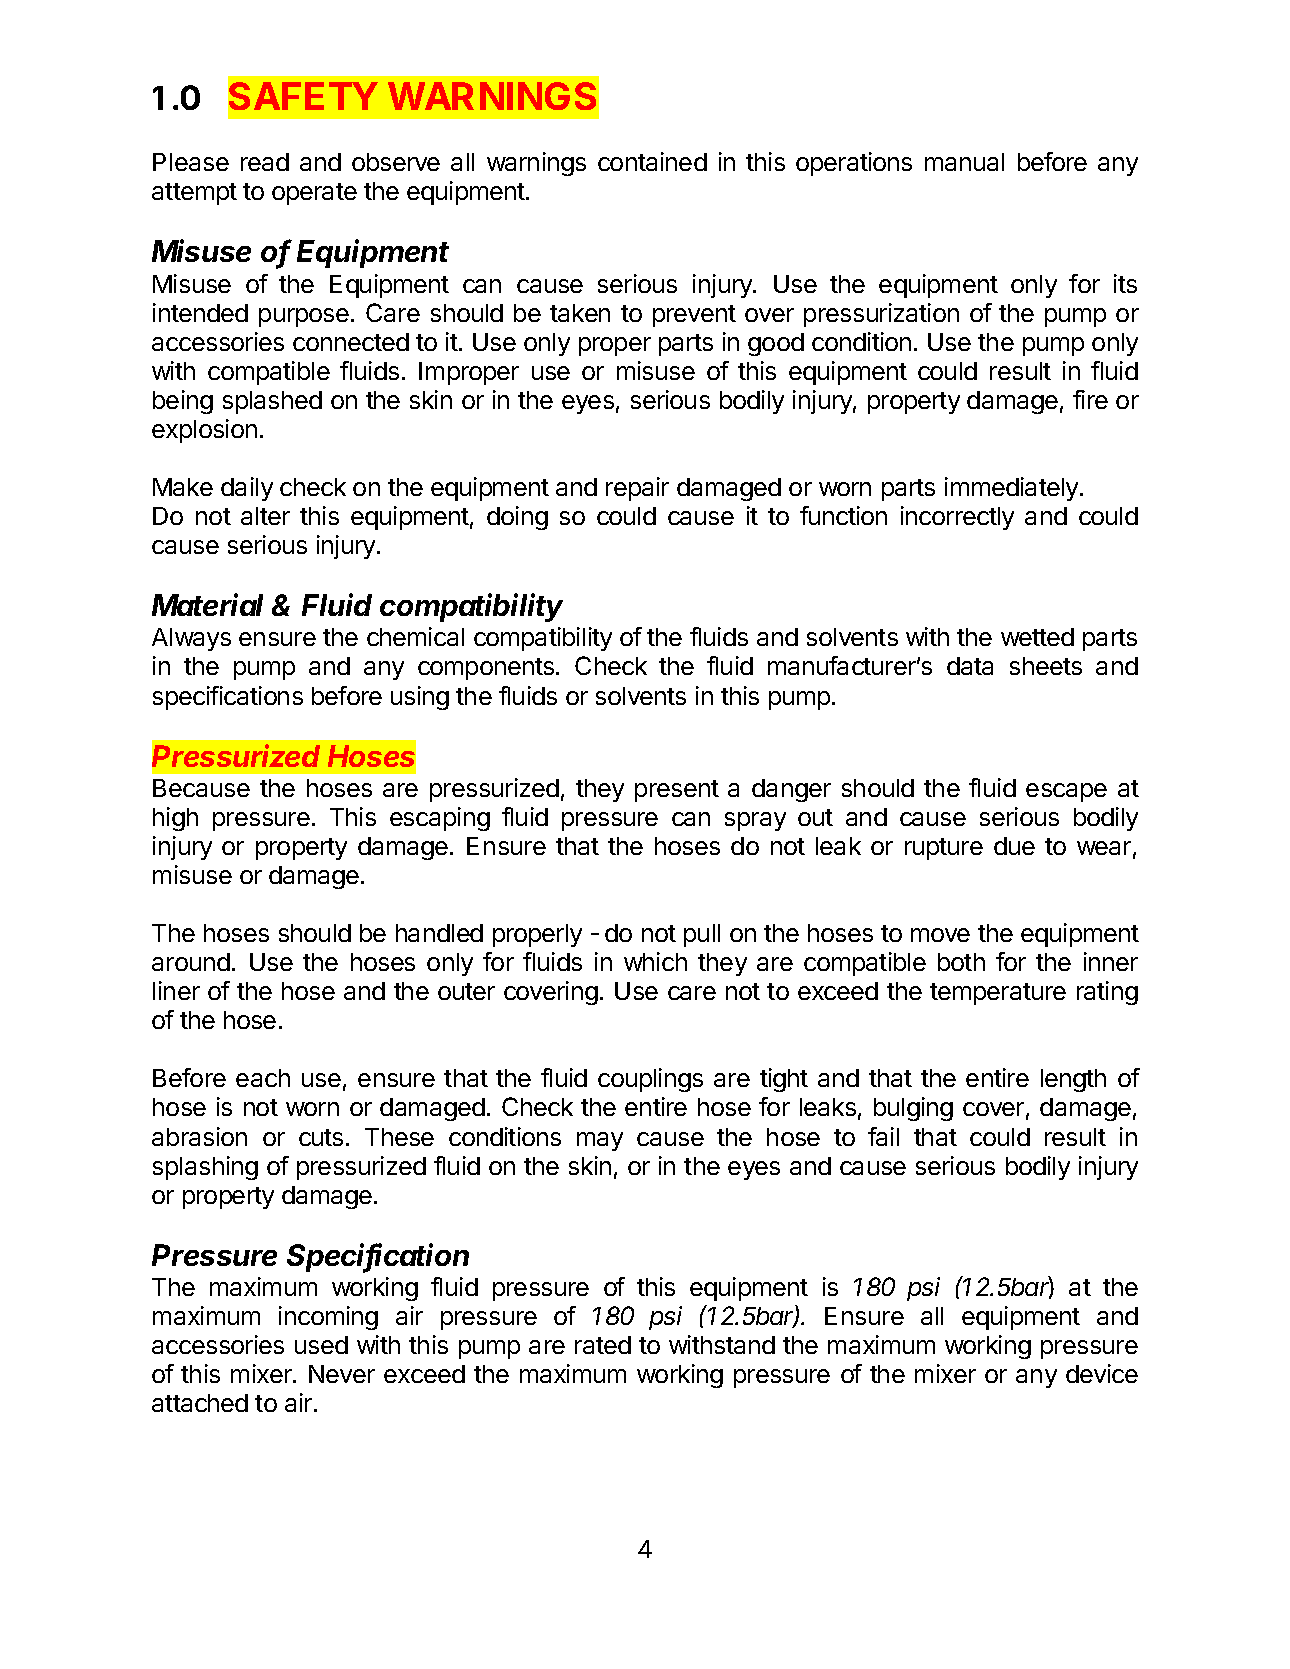 This image has height=1669, width=1290. I want to click on manual, so click(964, 162).
